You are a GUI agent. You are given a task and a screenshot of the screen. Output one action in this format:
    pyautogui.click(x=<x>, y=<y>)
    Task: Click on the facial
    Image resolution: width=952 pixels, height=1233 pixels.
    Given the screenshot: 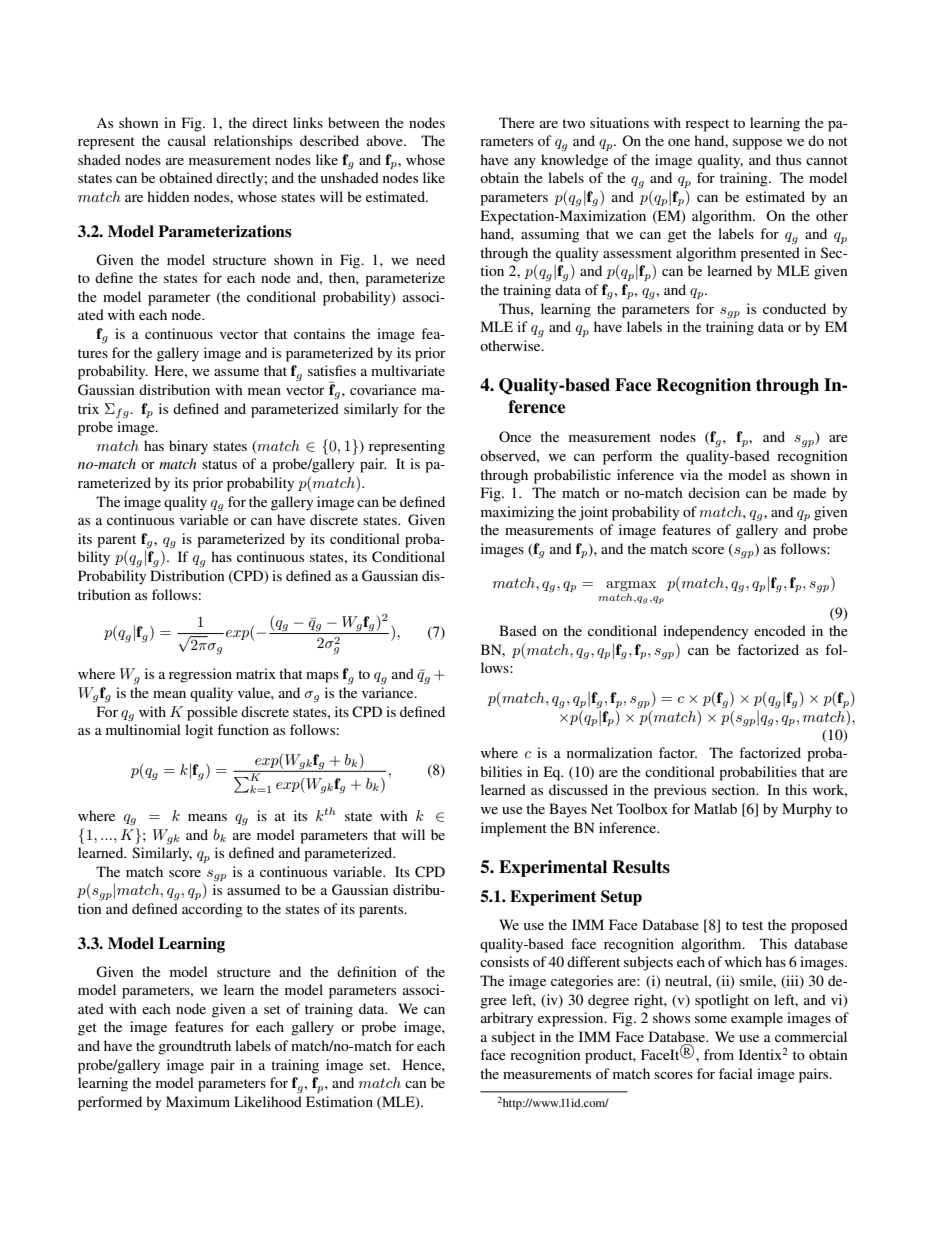 What is the action you would take?
    pyautogui.click(x=736, y=1073)
